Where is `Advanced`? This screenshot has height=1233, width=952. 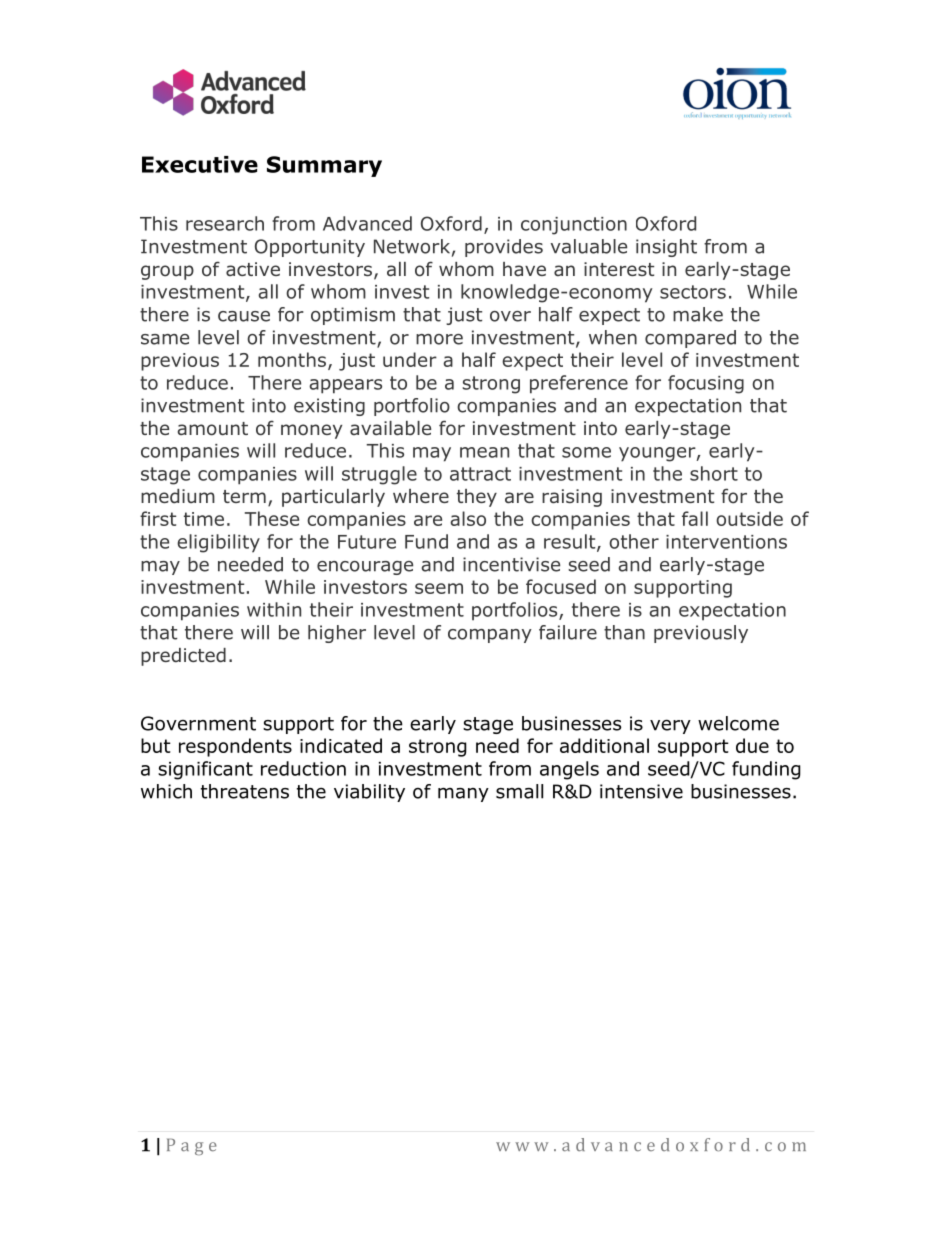
Advanced is located at coordinates (367, 223).
